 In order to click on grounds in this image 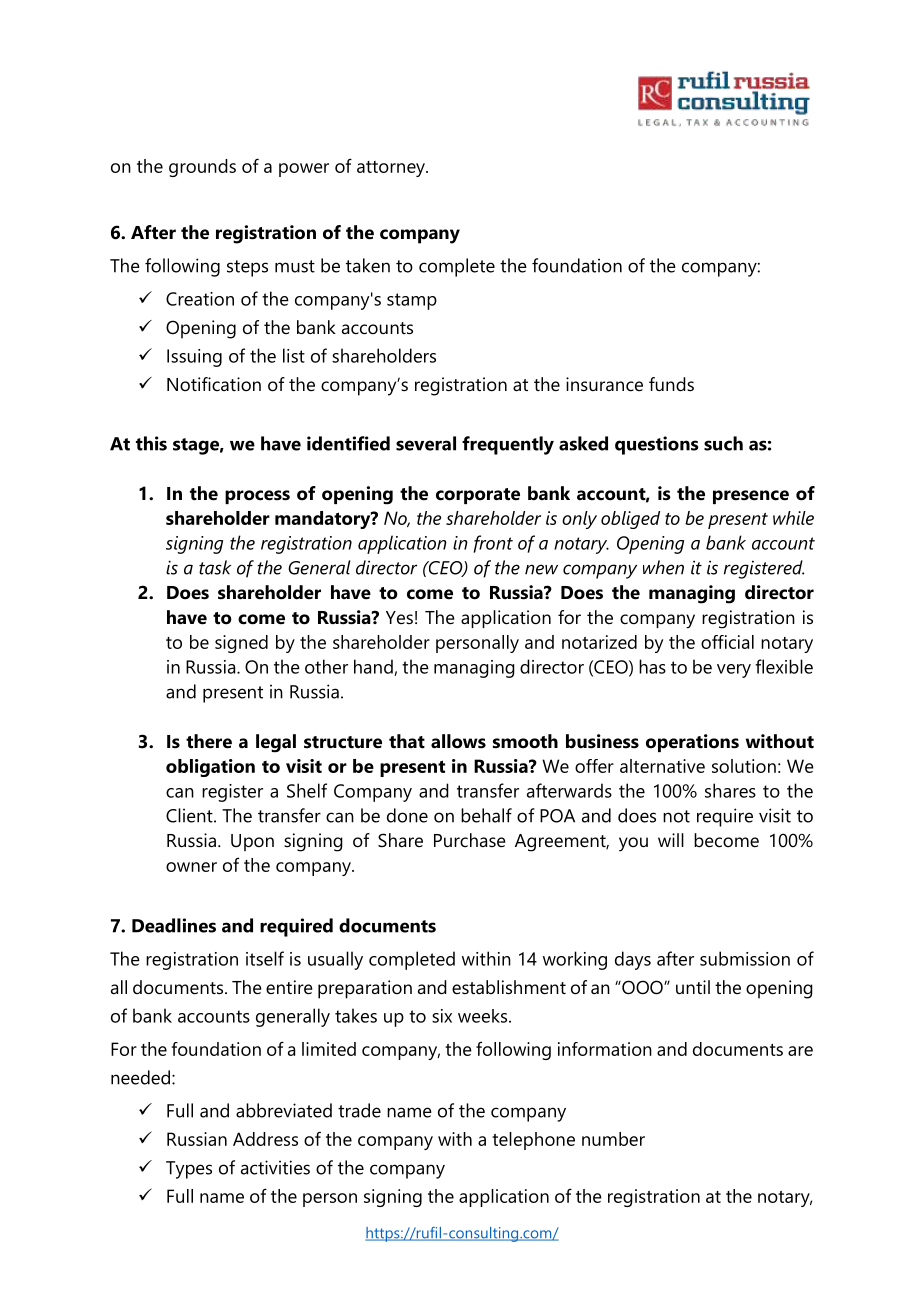, I will do `click(202, 168)`.
